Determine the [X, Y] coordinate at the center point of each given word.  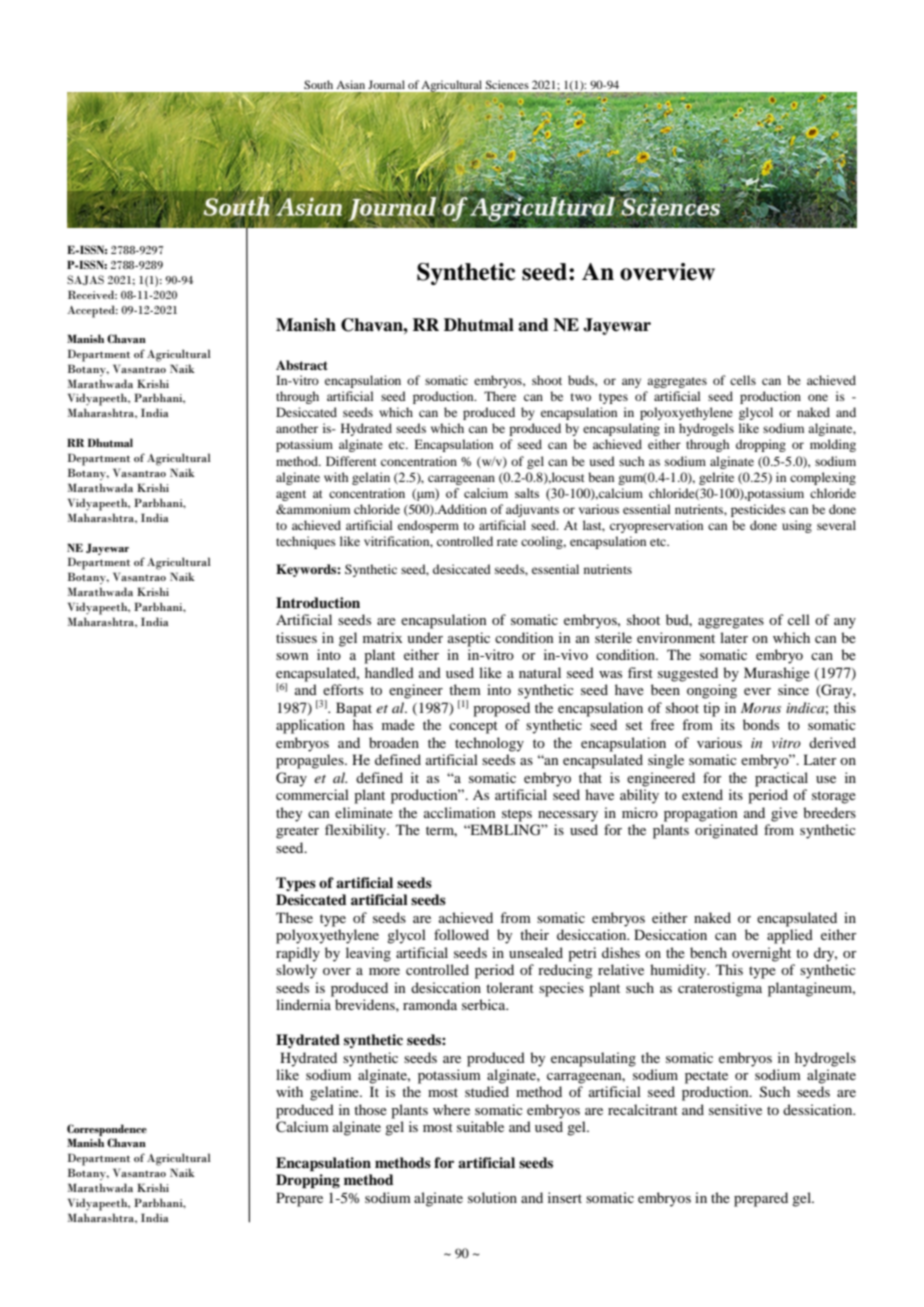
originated [726, 831]
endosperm [428, 526]
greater [297, 832]
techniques [306, 542]
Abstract [302, 365]
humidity [679, 971]
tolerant [510, 987]
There [500, 396]
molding [833, 445]
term [441, 831]
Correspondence [107, 1130]
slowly [296, 971]
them [465, 689]
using [797, 526]
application [310, 726]
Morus [761, 708]
